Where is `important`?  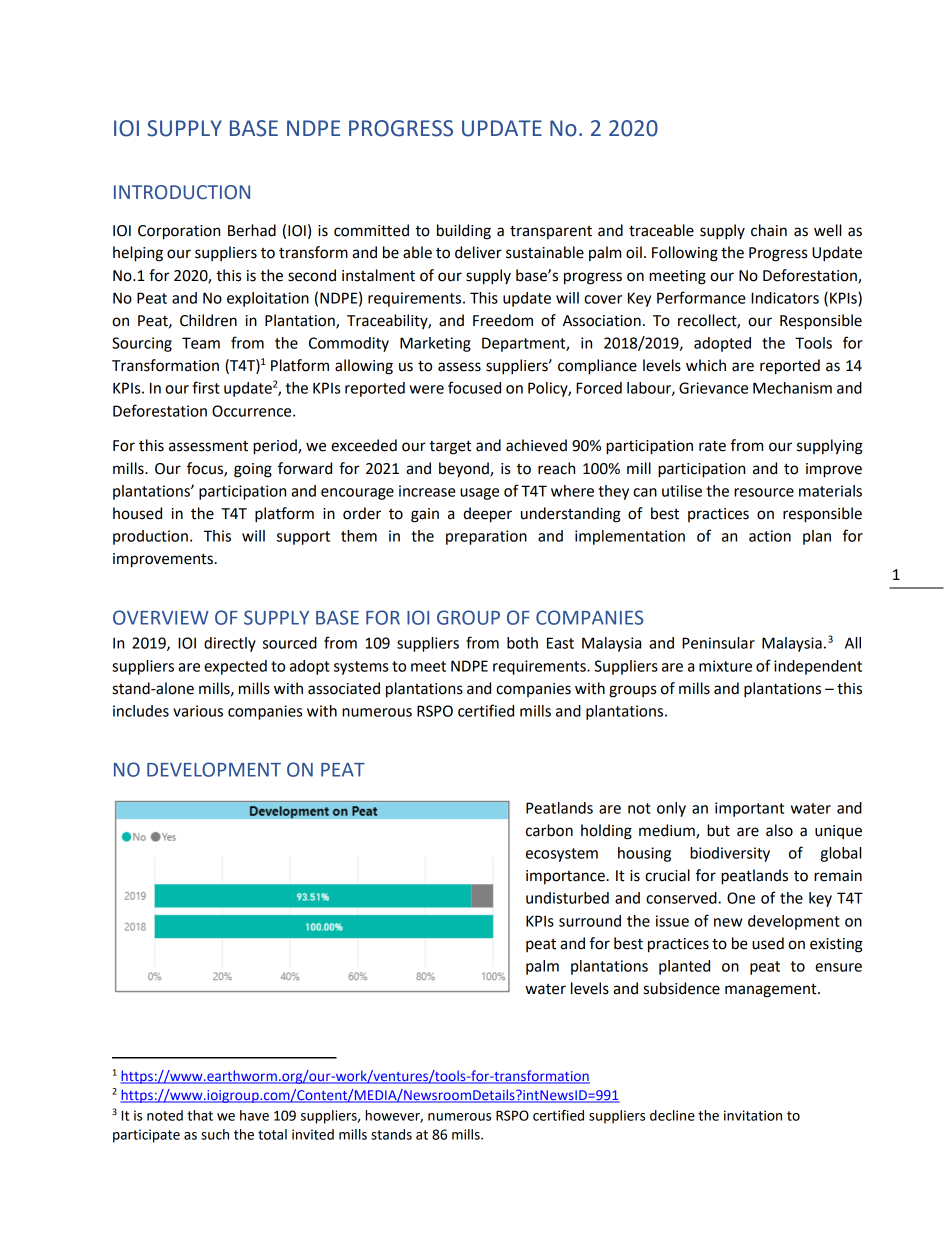
important is located at coordinates (749, 809).
